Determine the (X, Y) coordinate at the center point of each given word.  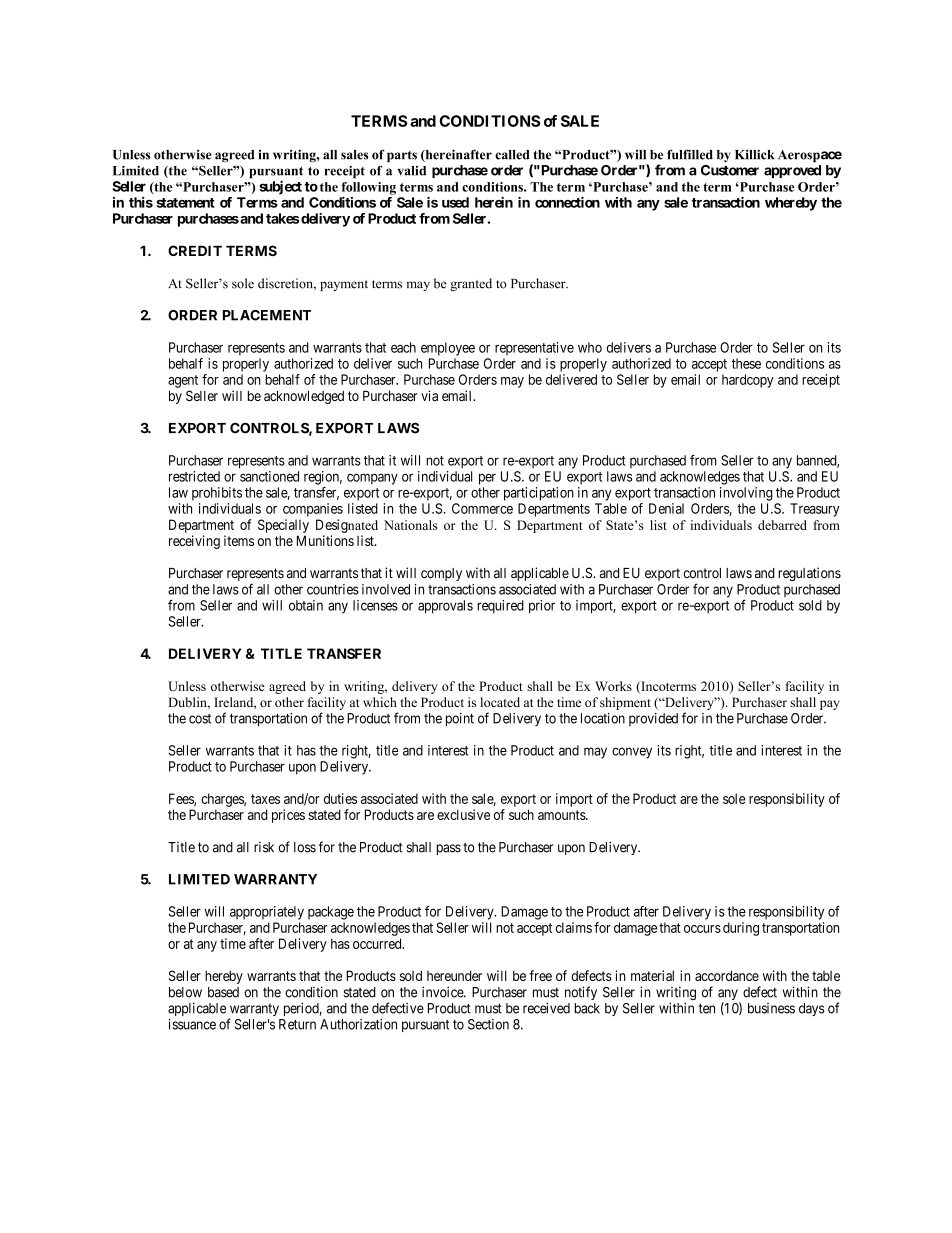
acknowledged (304, 397)
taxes (265, 799)
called (512, 155)
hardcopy (748, 381)
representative (534, 349)
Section (488, 1024)
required (500, 607)
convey (632, 753)
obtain (306, 605)
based (223, 992)
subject (280, 187)
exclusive (463, 814)
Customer (730, 170)
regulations (809, 574)
